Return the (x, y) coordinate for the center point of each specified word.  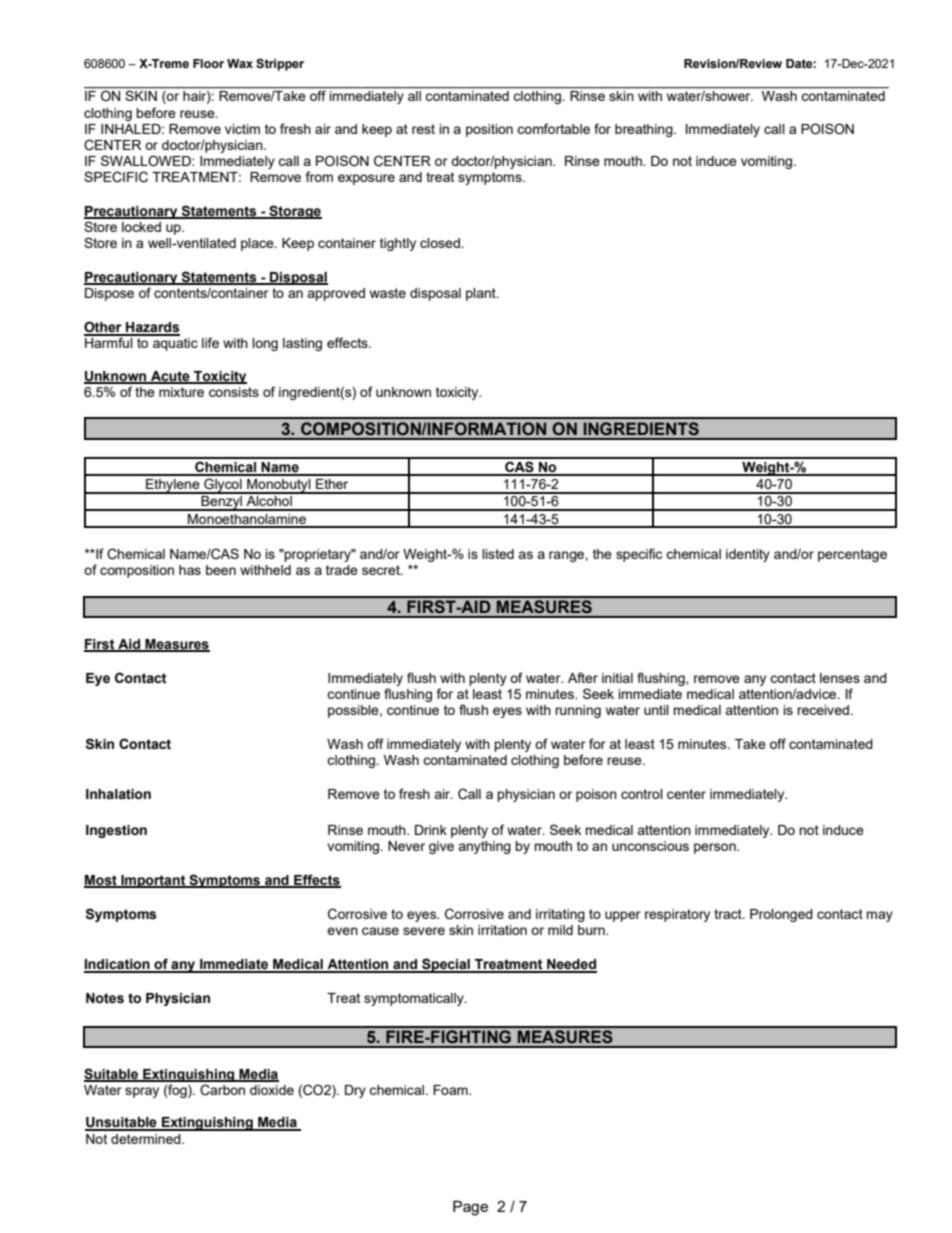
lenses (840, 678)
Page (470, 1208)
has (190, 570)
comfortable (553, 128)
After (583, 677)
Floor (208, 63)
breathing (645, 130)
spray (142, 1092)
